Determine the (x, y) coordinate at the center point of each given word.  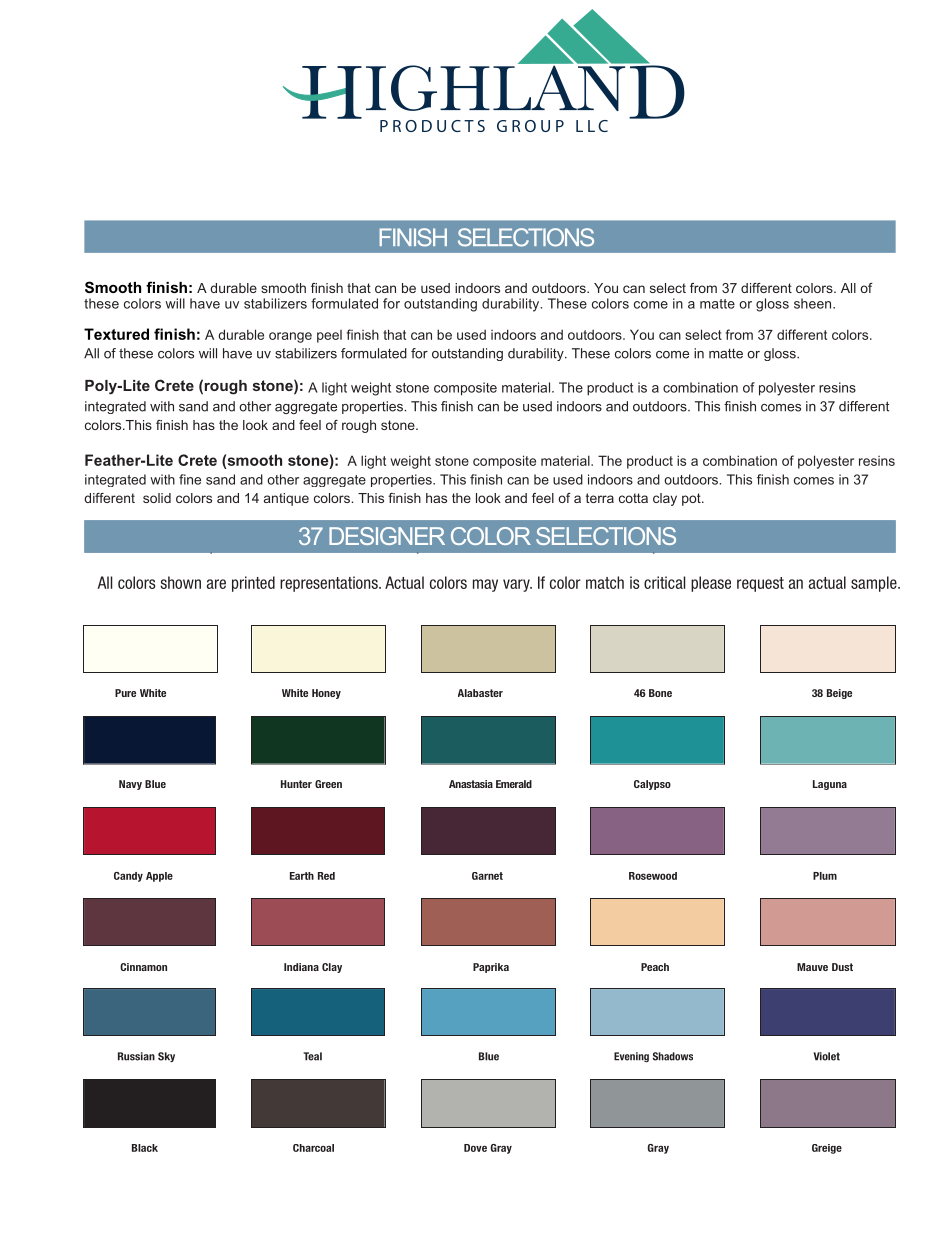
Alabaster (480, 693)
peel (329, 336)
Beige (839, 694)
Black (145, 1148)
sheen (814, 303)
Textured (116, 334)
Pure (125, 693)
